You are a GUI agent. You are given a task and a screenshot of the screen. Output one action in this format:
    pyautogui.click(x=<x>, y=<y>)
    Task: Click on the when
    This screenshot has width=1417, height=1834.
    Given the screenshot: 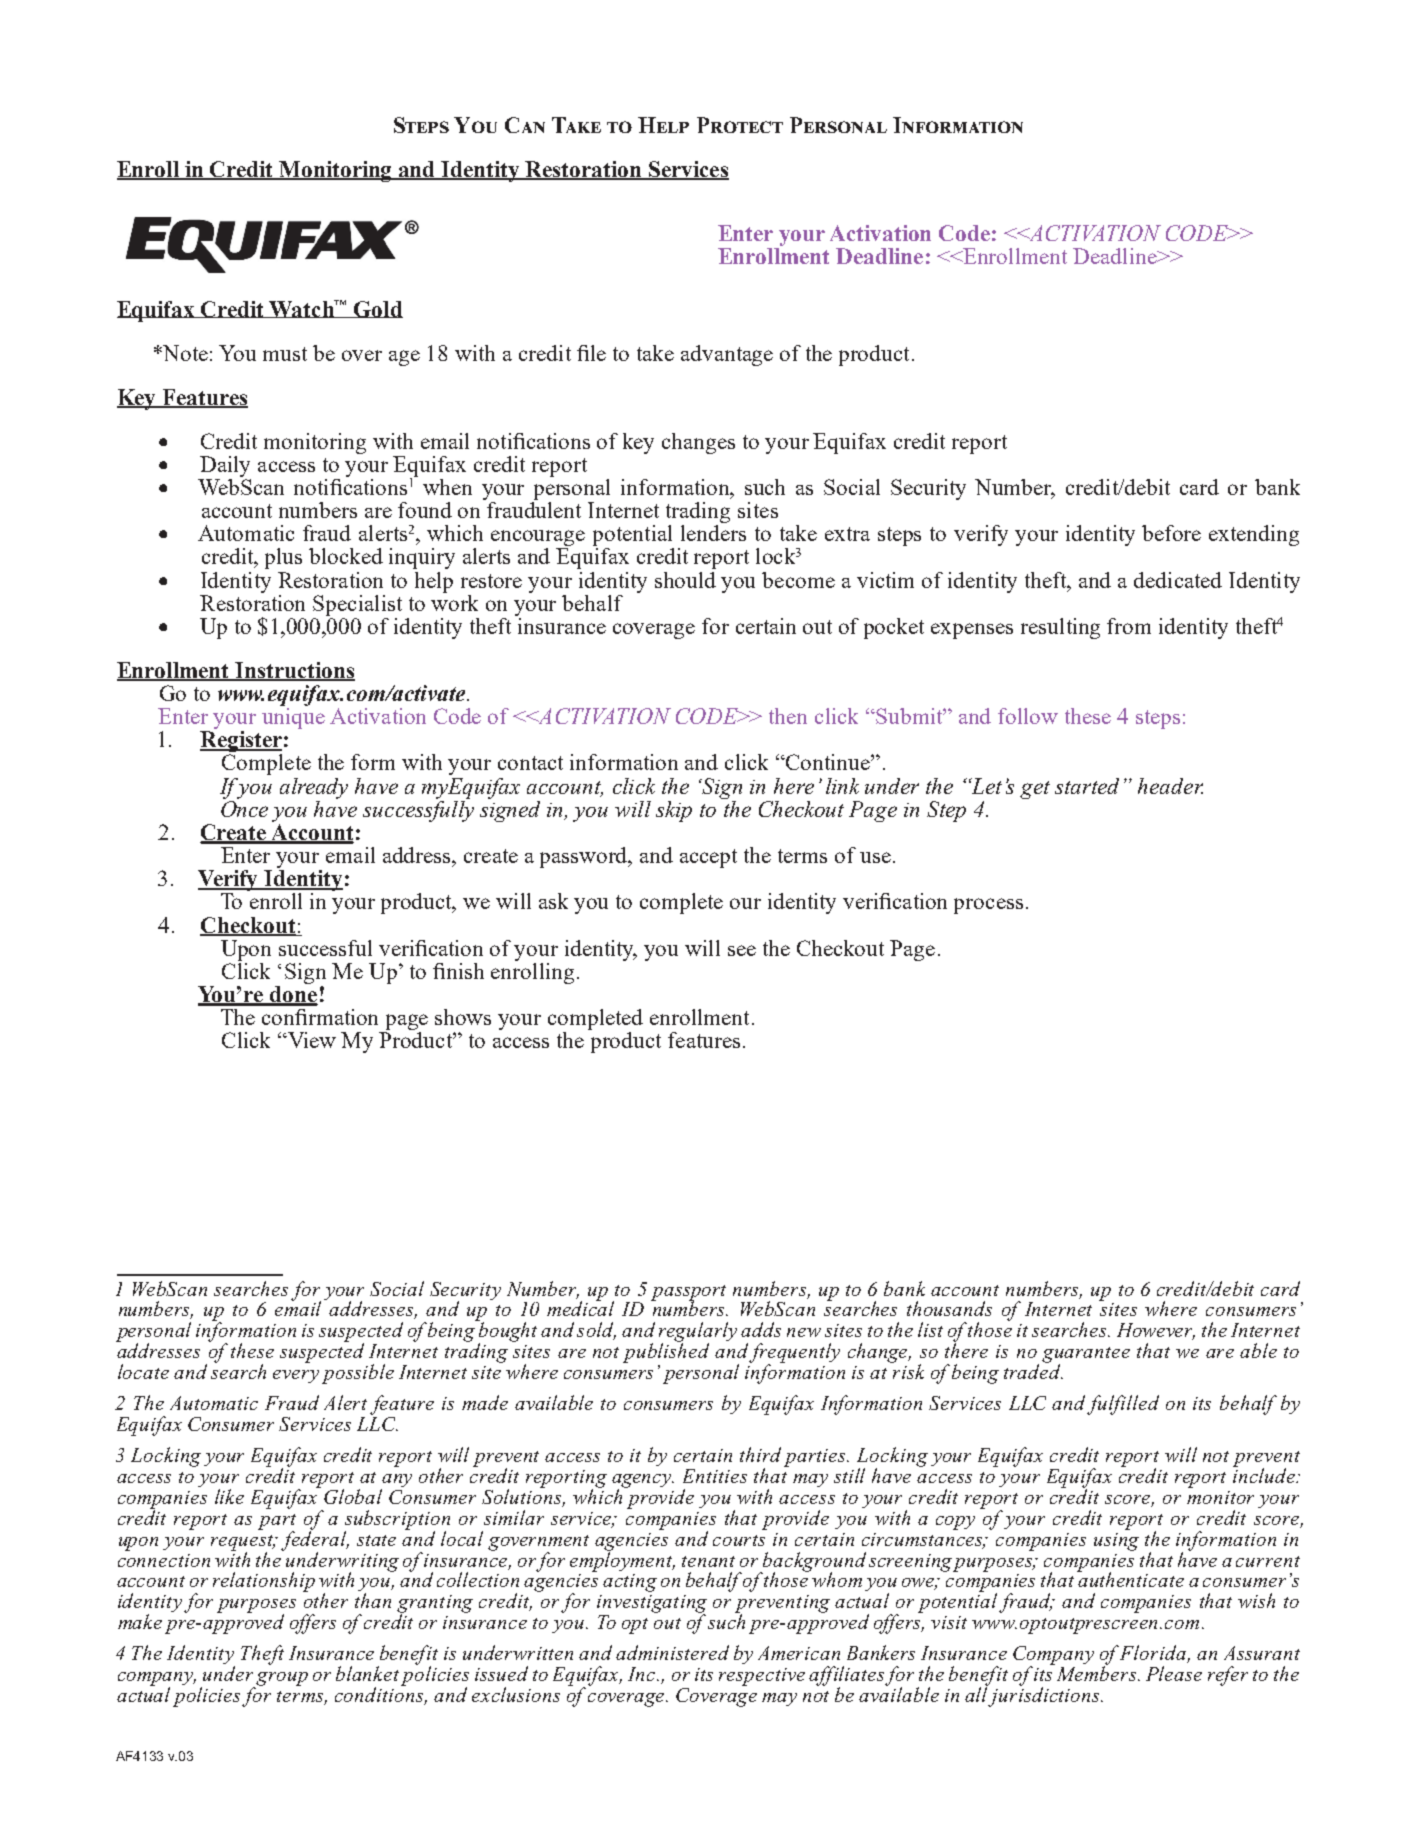 What is the action you would take?
    pyautogui.click(x=447, y=487)
